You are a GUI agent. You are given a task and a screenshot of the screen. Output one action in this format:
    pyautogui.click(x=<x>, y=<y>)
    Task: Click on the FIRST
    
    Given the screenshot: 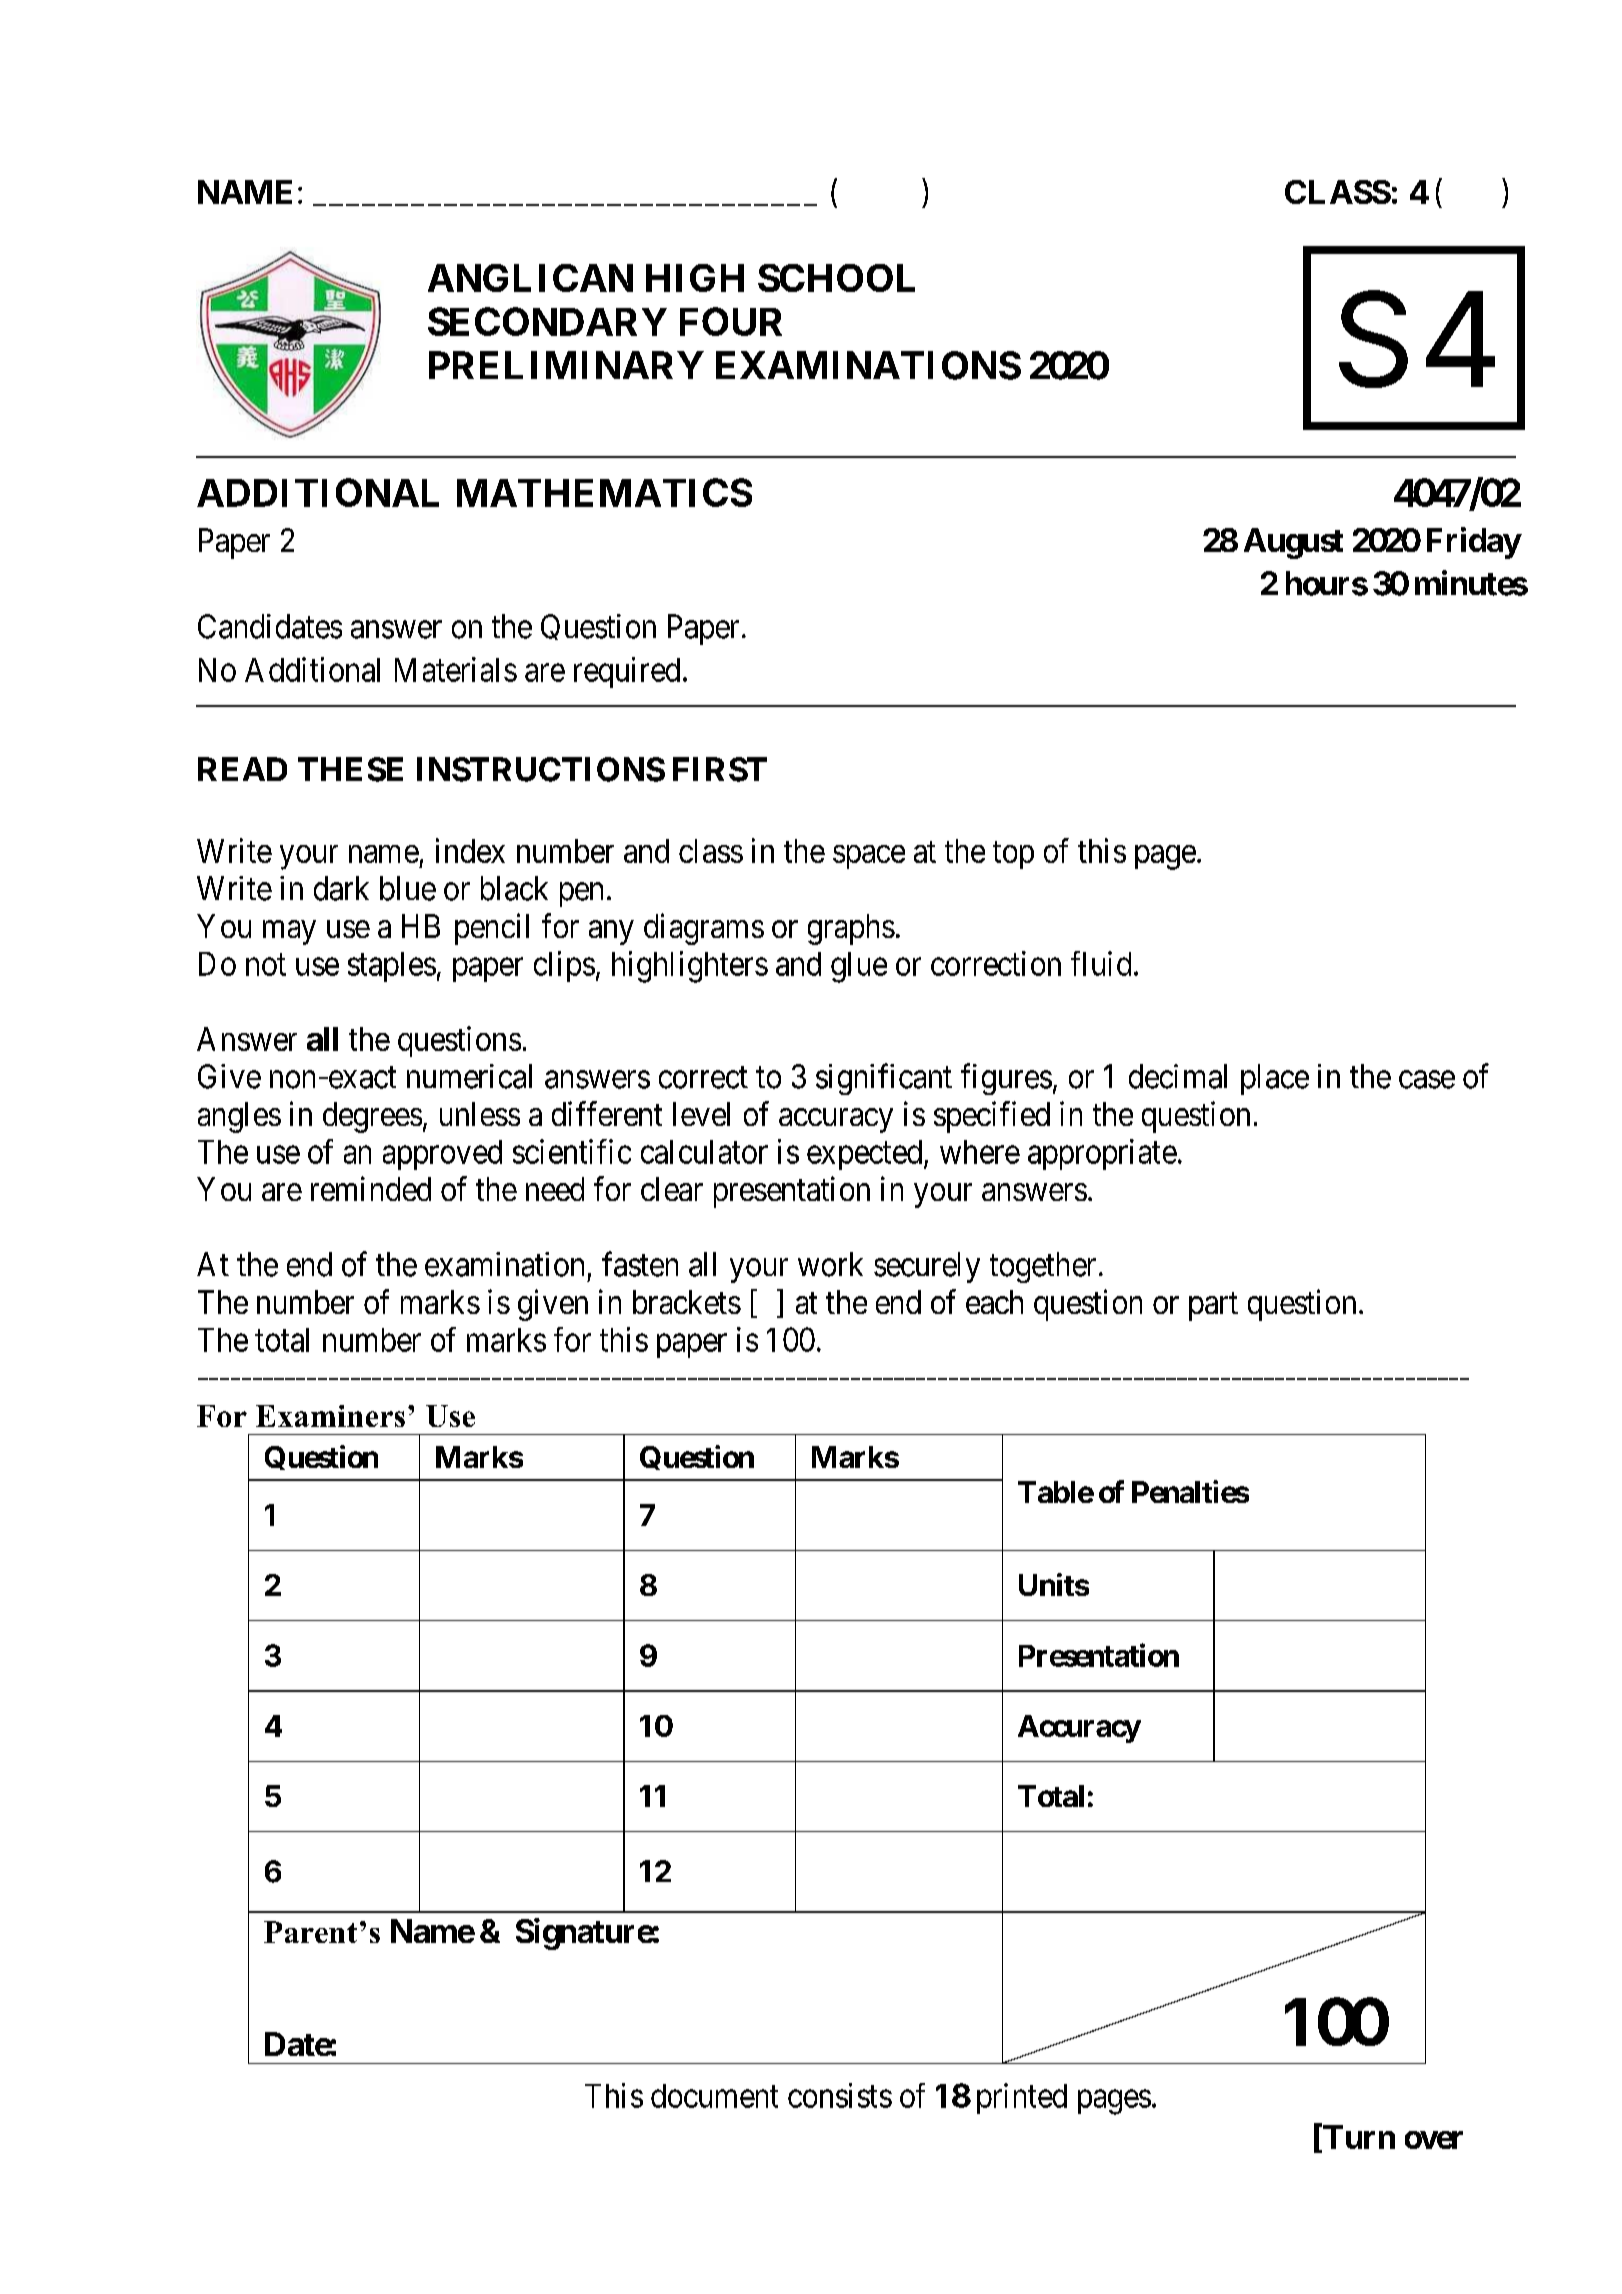 What is the action you would take?
    pyautogui.click(x=720, y=769)
